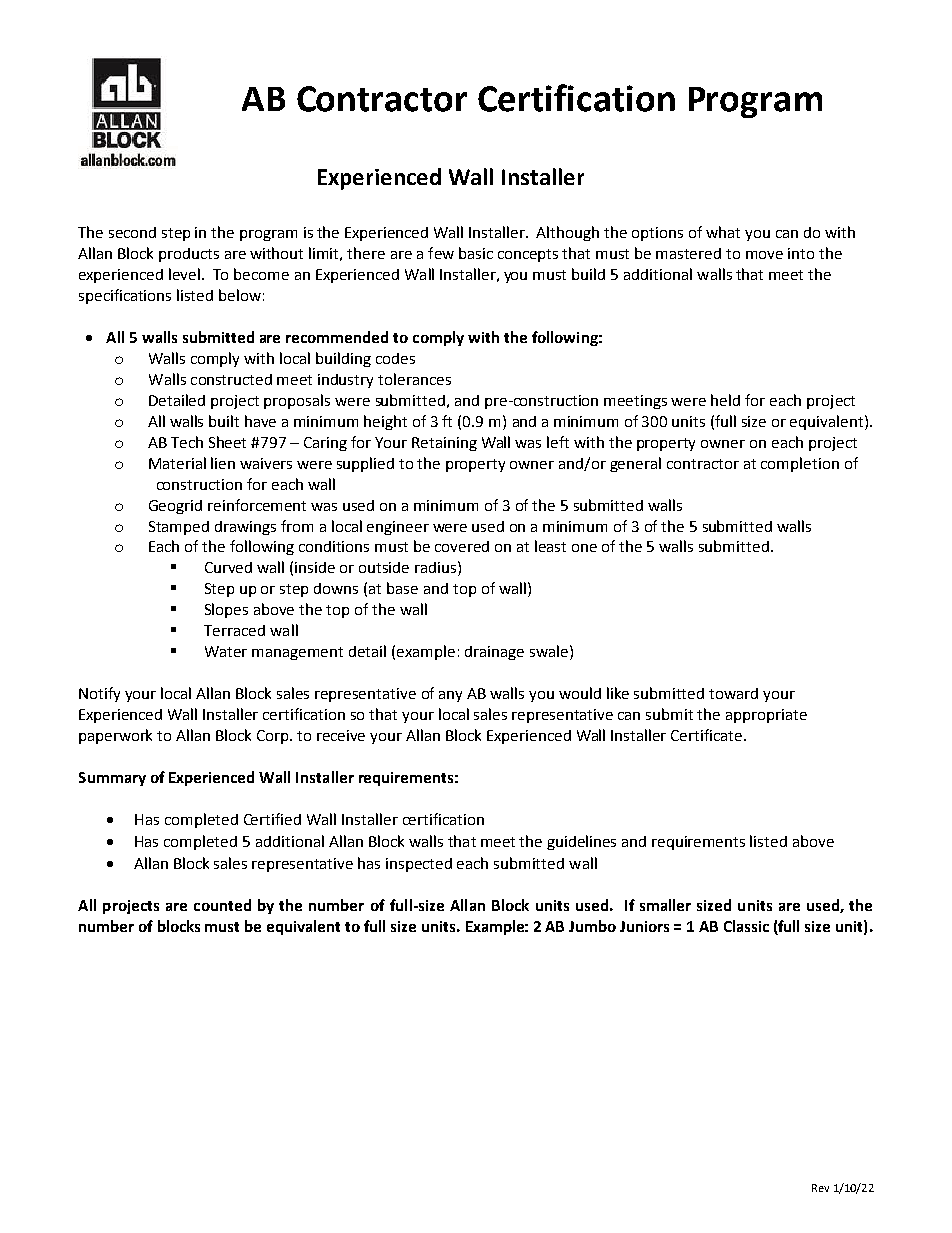 This screenshot has height=1233, width=952. I want to click on inspected, so click(419, 865).
